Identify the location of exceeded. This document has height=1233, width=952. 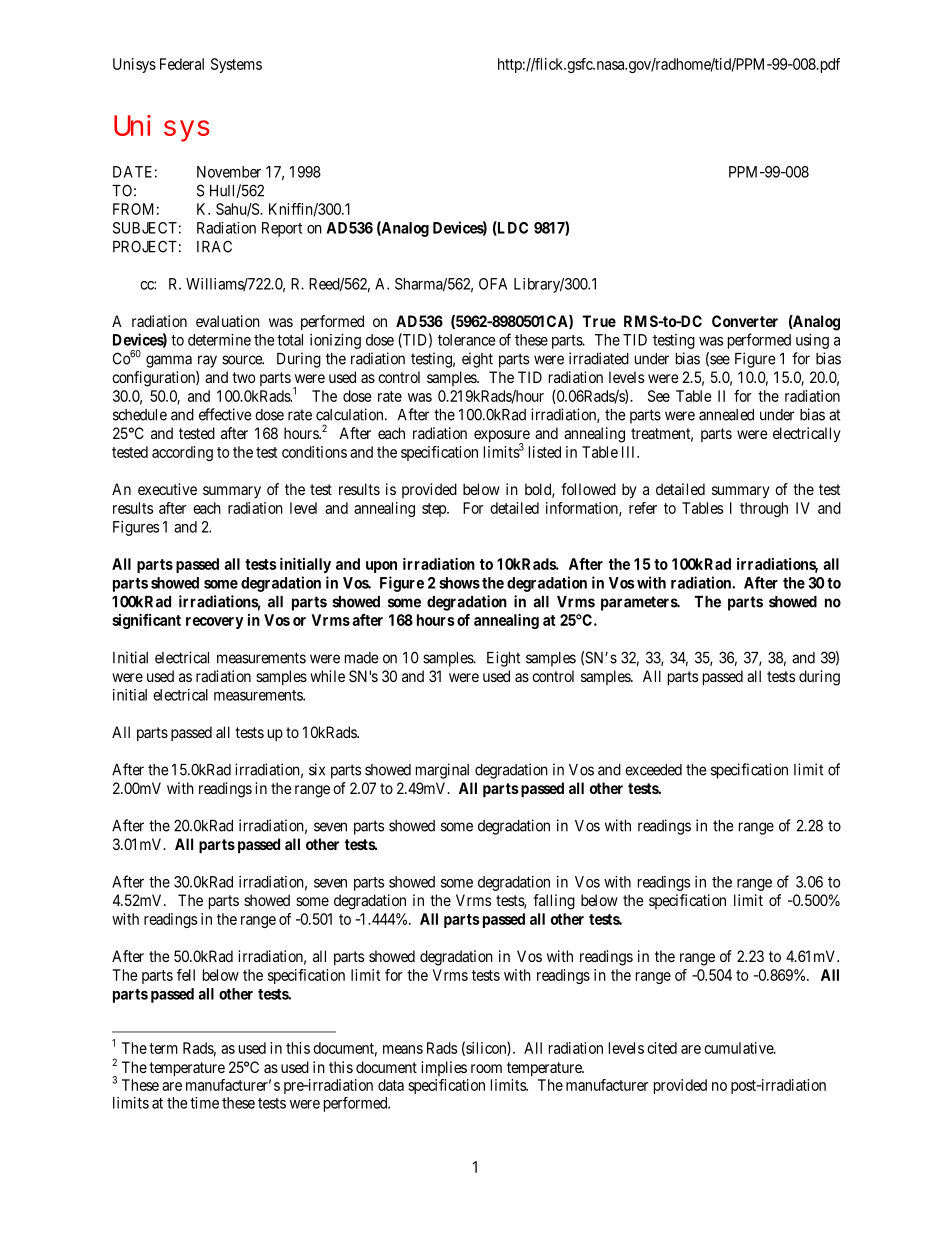
(653, 770).
